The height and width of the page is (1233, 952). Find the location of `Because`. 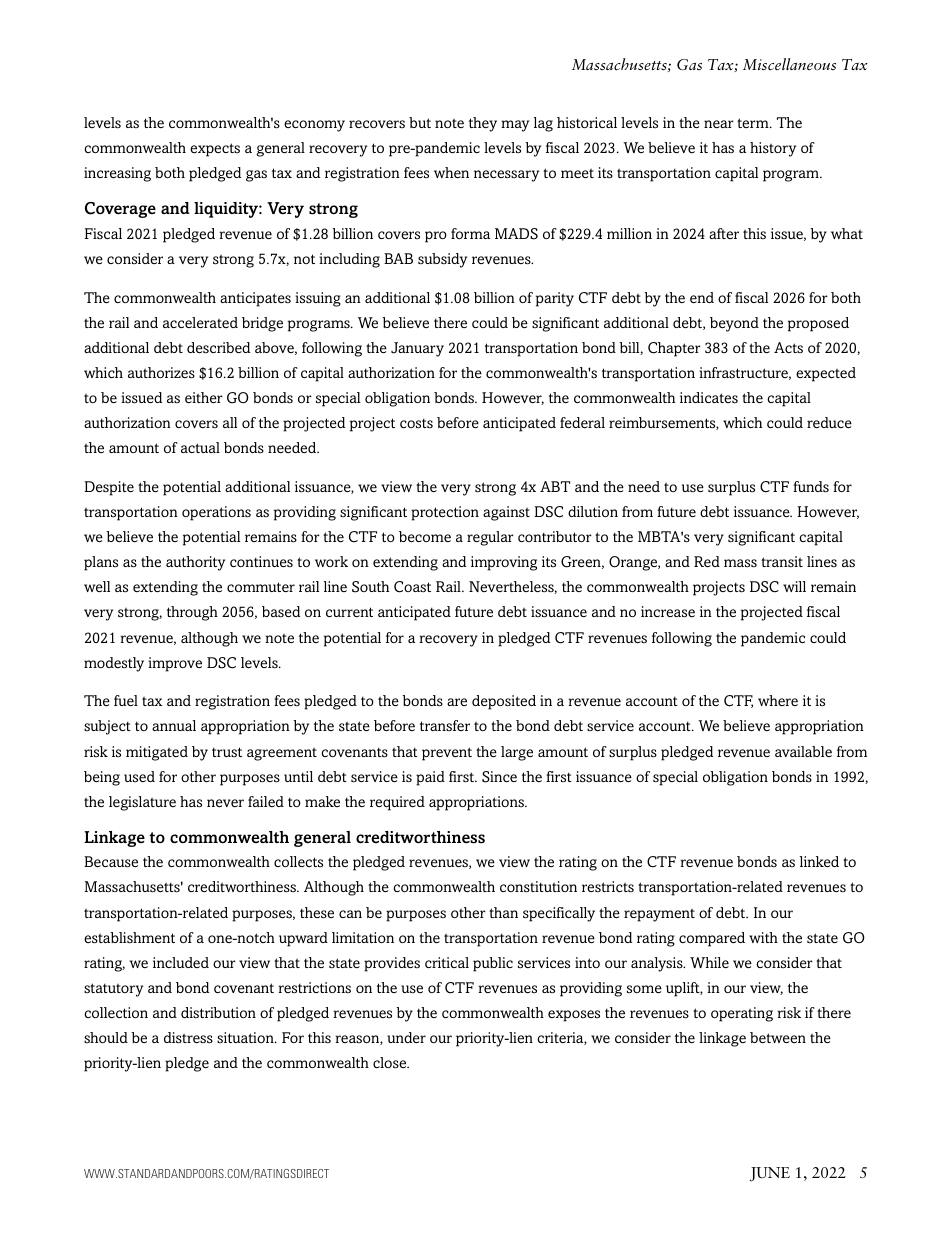

Because is located at coordinates (111, 862).
